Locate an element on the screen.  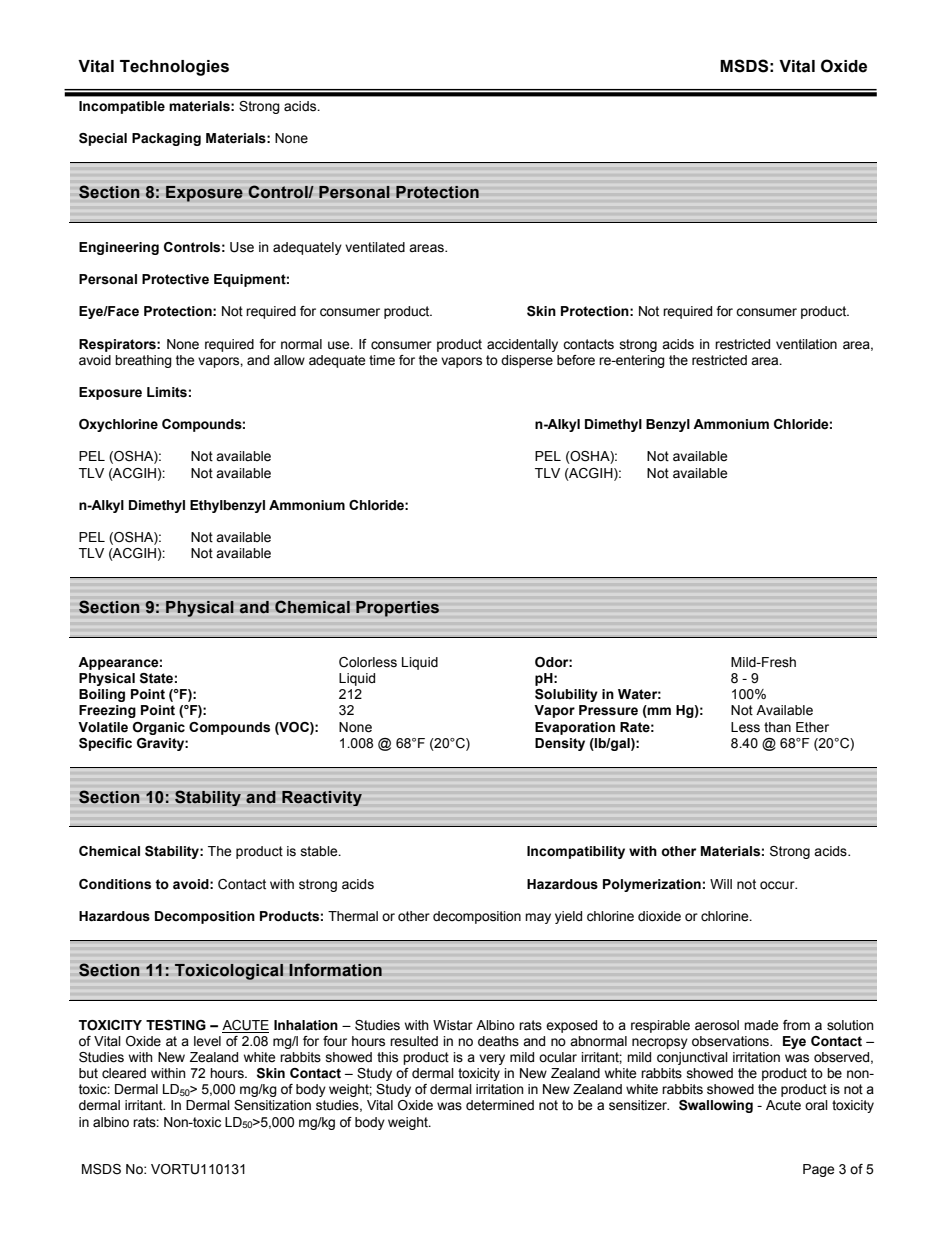
Sensitization is located at coordinates (272, 1105).
